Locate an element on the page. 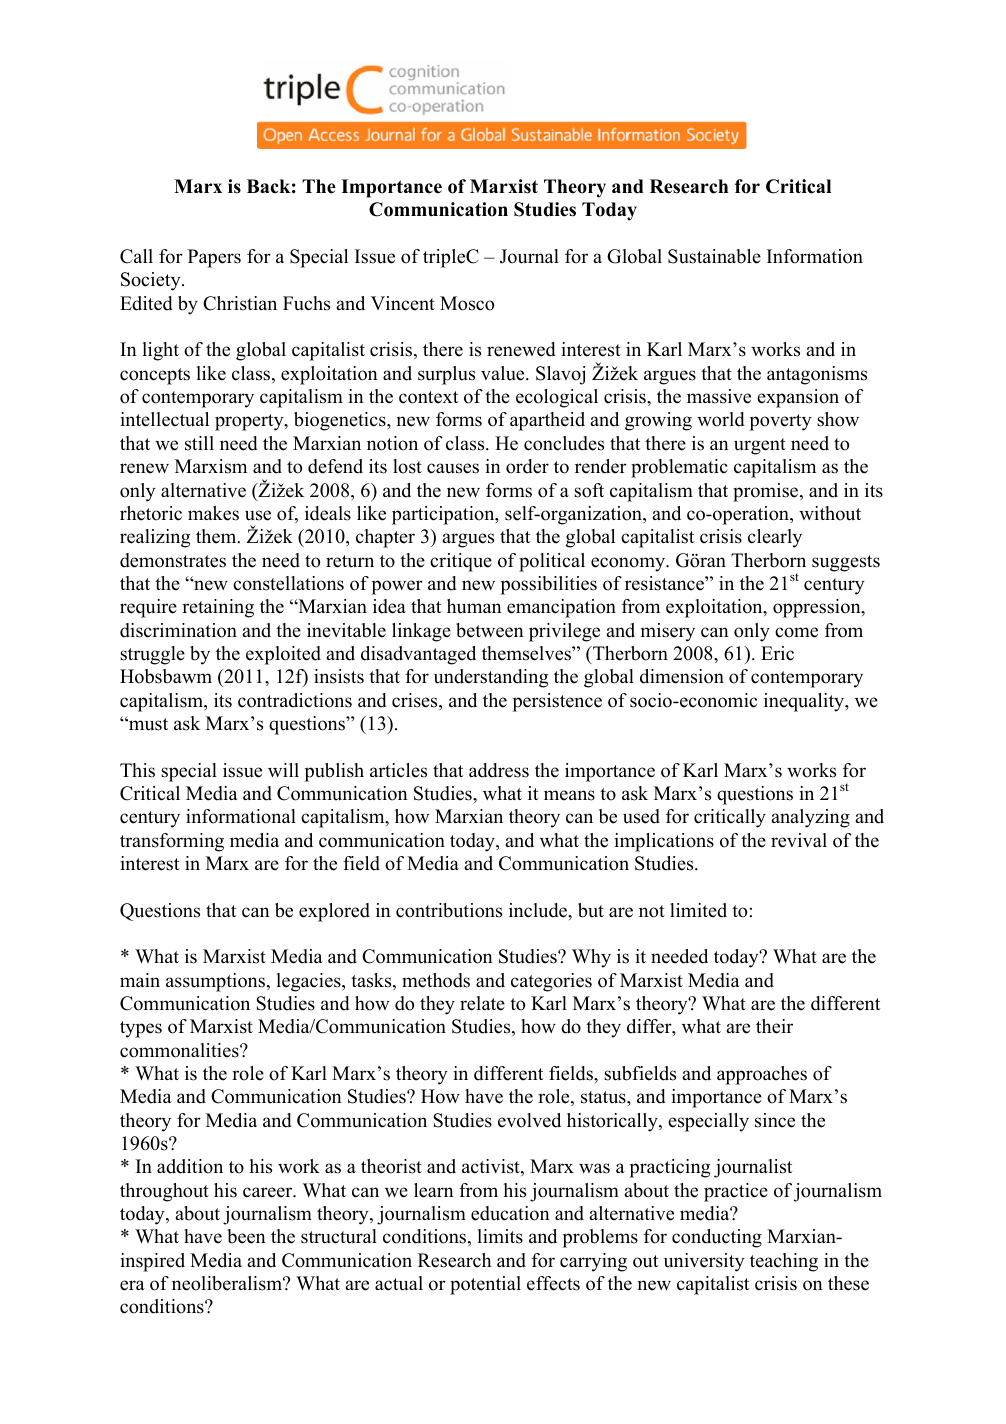  Vincent is located at coordinates (403, 303).
